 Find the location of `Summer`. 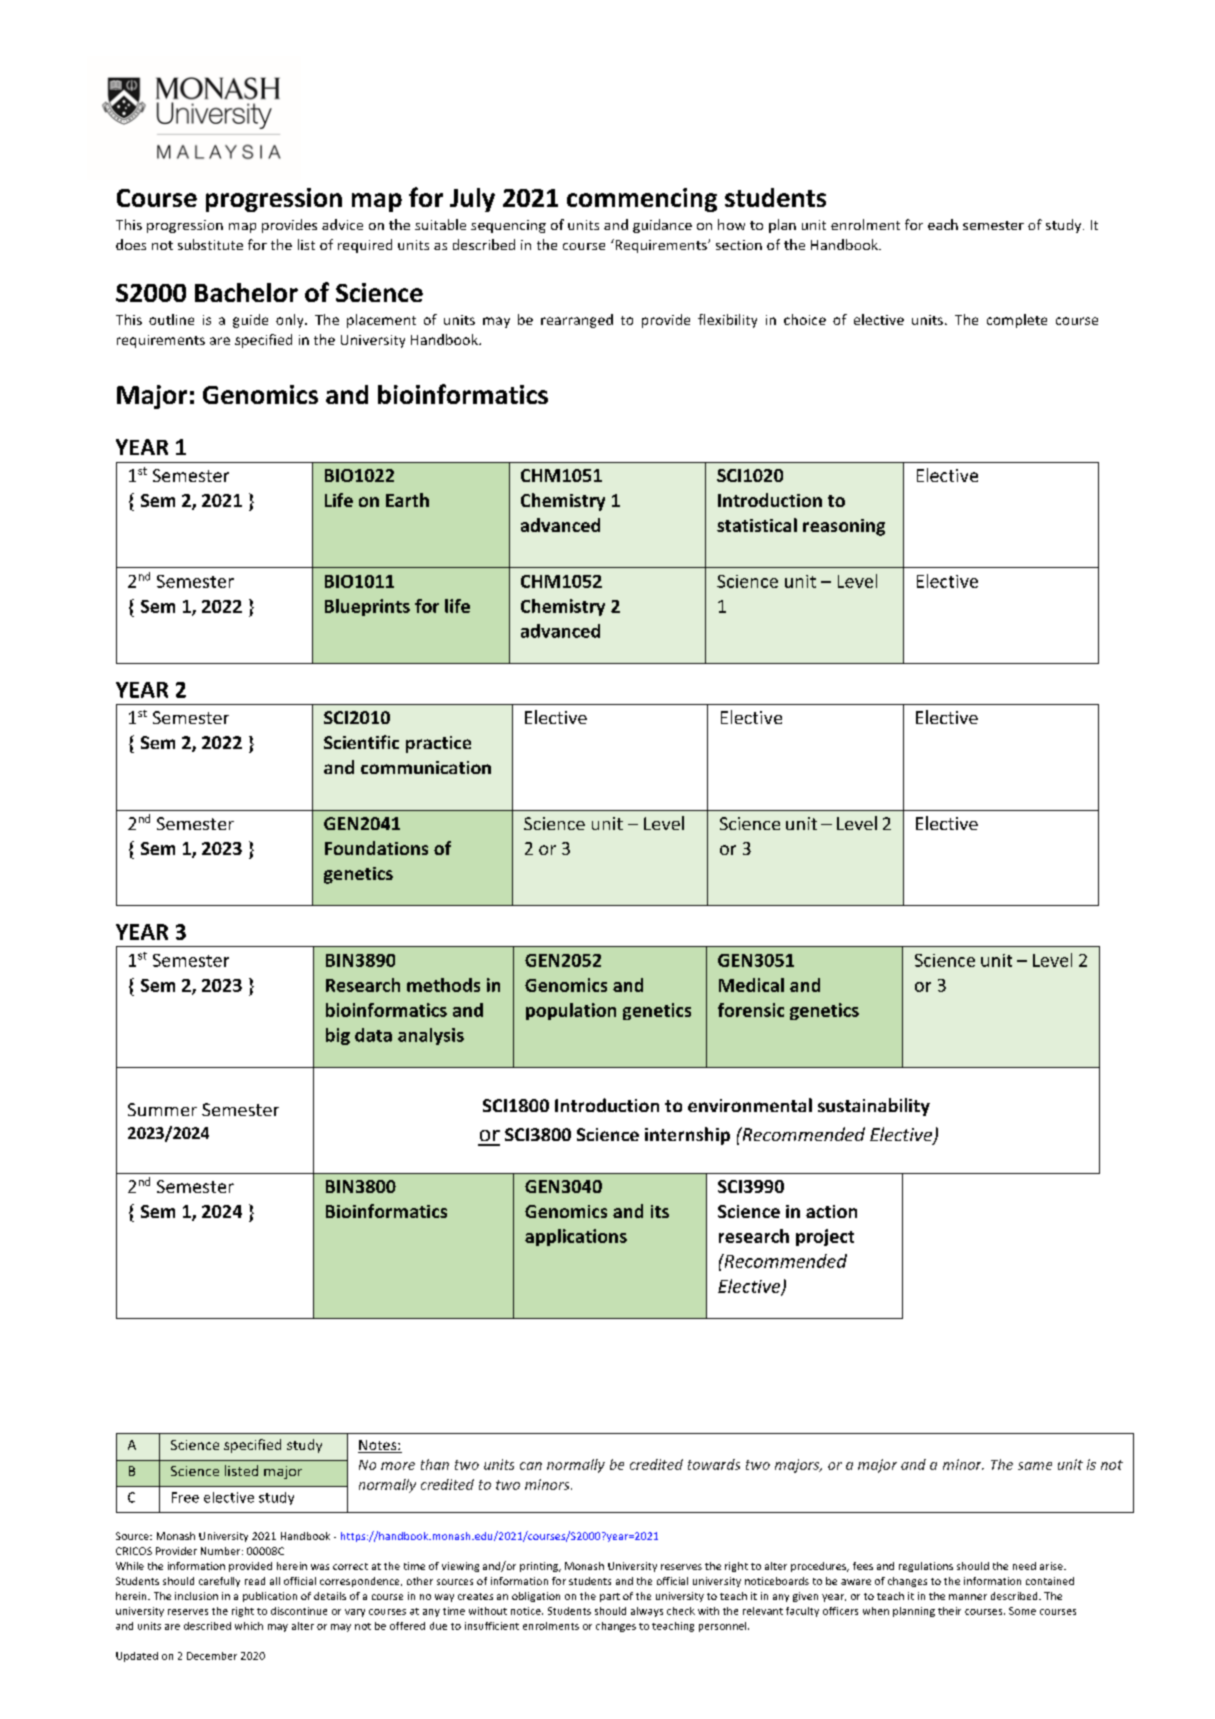

Summer is located at coordinates (162, 1109).
